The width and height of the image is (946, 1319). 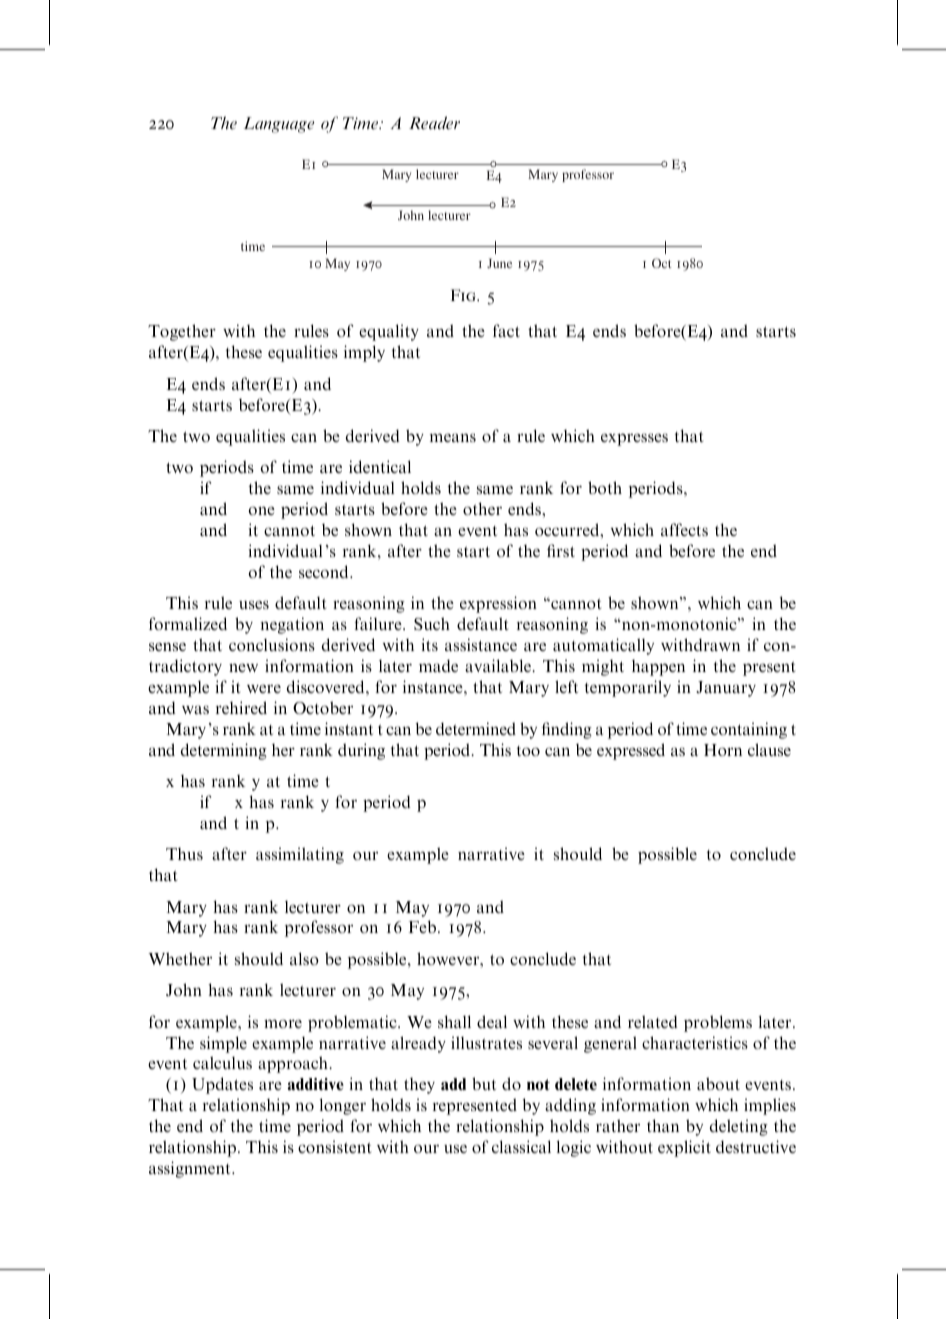 What do you see at coordinates (434, 123) in the image?
I see `Reader` at bounding box center [434, 123].
